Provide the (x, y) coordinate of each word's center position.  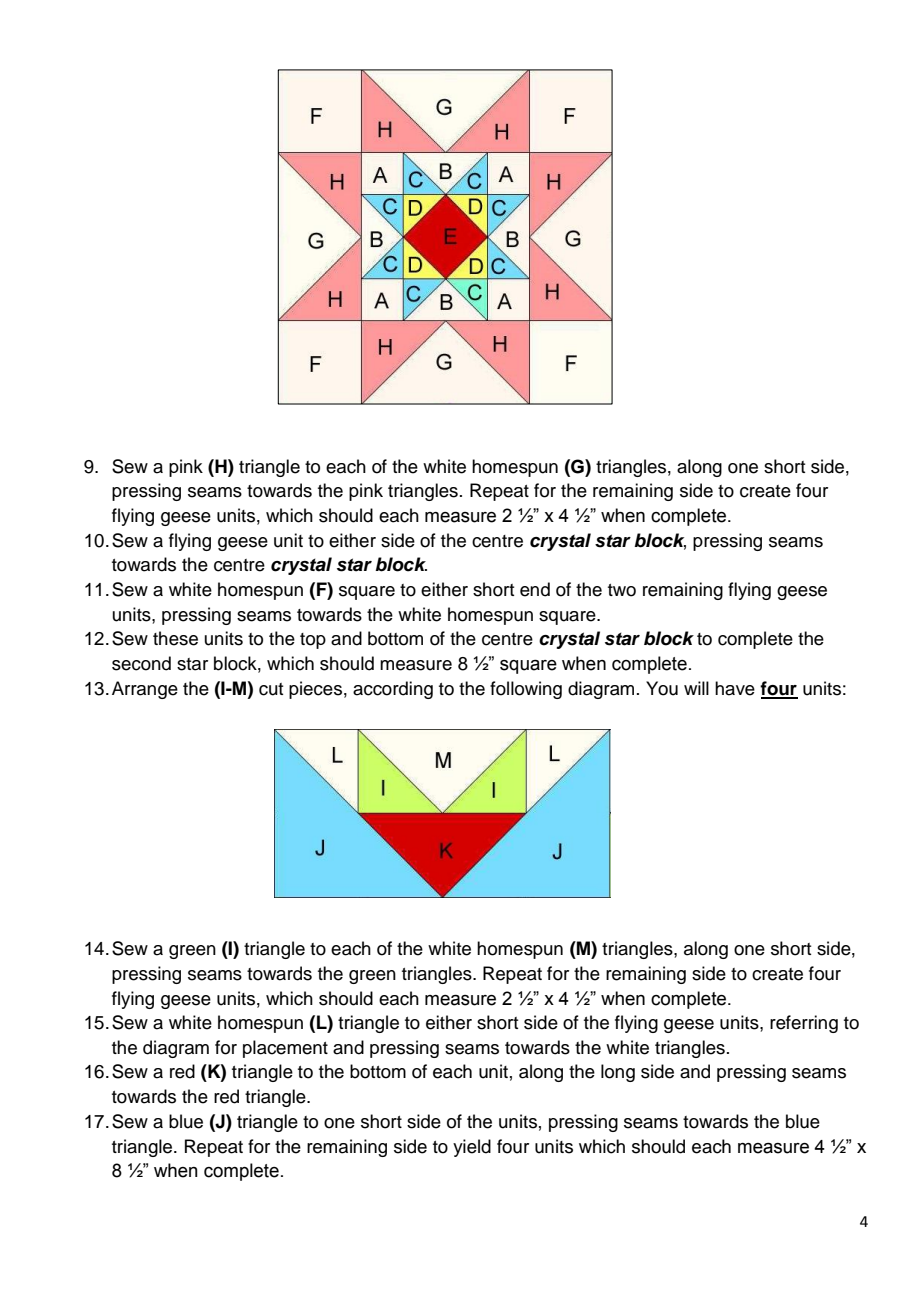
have (735, 688)
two (622, 590)
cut (271, 689)
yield (472, 1148)
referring (804, 1024)
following (526, 690)
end (535, 589)
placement (285, 1049)
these (175, 638)
